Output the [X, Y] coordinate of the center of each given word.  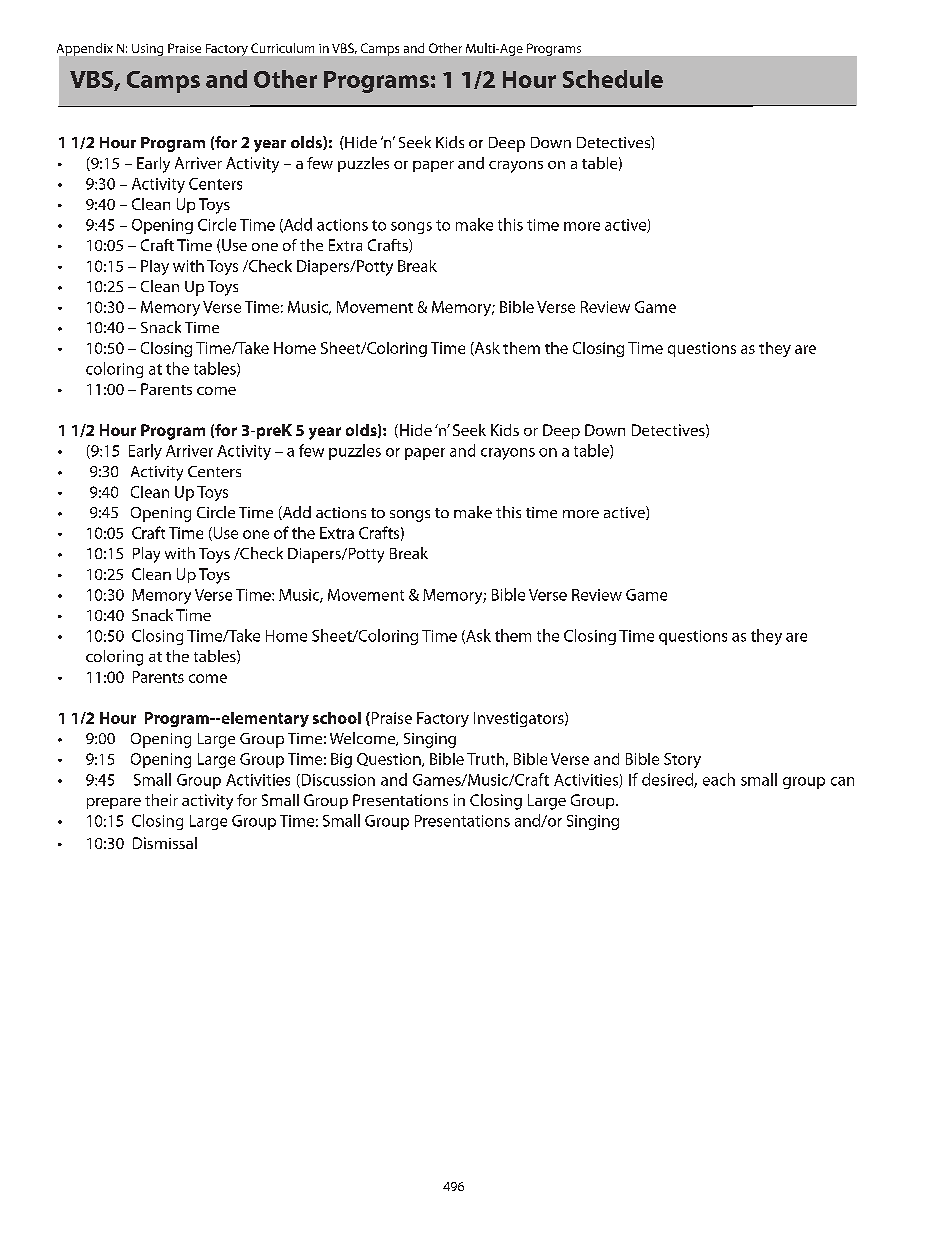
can [842, 781]
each [719, 779]
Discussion [337, 781]
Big [341, 760]
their [161, 800]
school [337, 718]
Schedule [613, 79]
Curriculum [282, 48]
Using [147, 50]
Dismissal [165, 843]
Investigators [520, 719]
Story [682, 760]
